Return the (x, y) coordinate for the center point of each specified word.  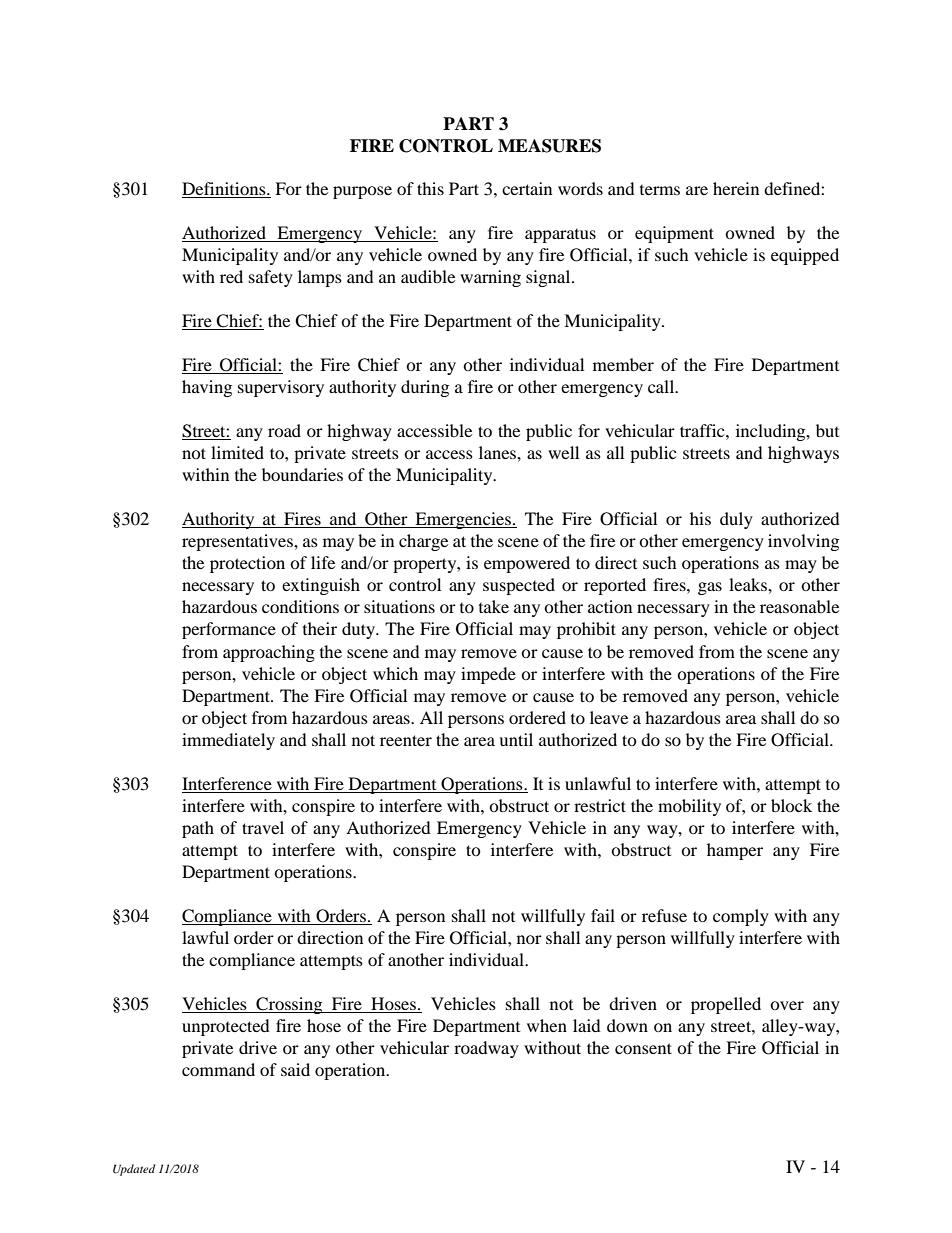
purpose (362, 192)
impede (488, 675)
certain (527, 188)
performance (229, 630)
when (547, 1025)
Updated (134, 1170)
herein (736, 188)
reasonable (799, 606)
